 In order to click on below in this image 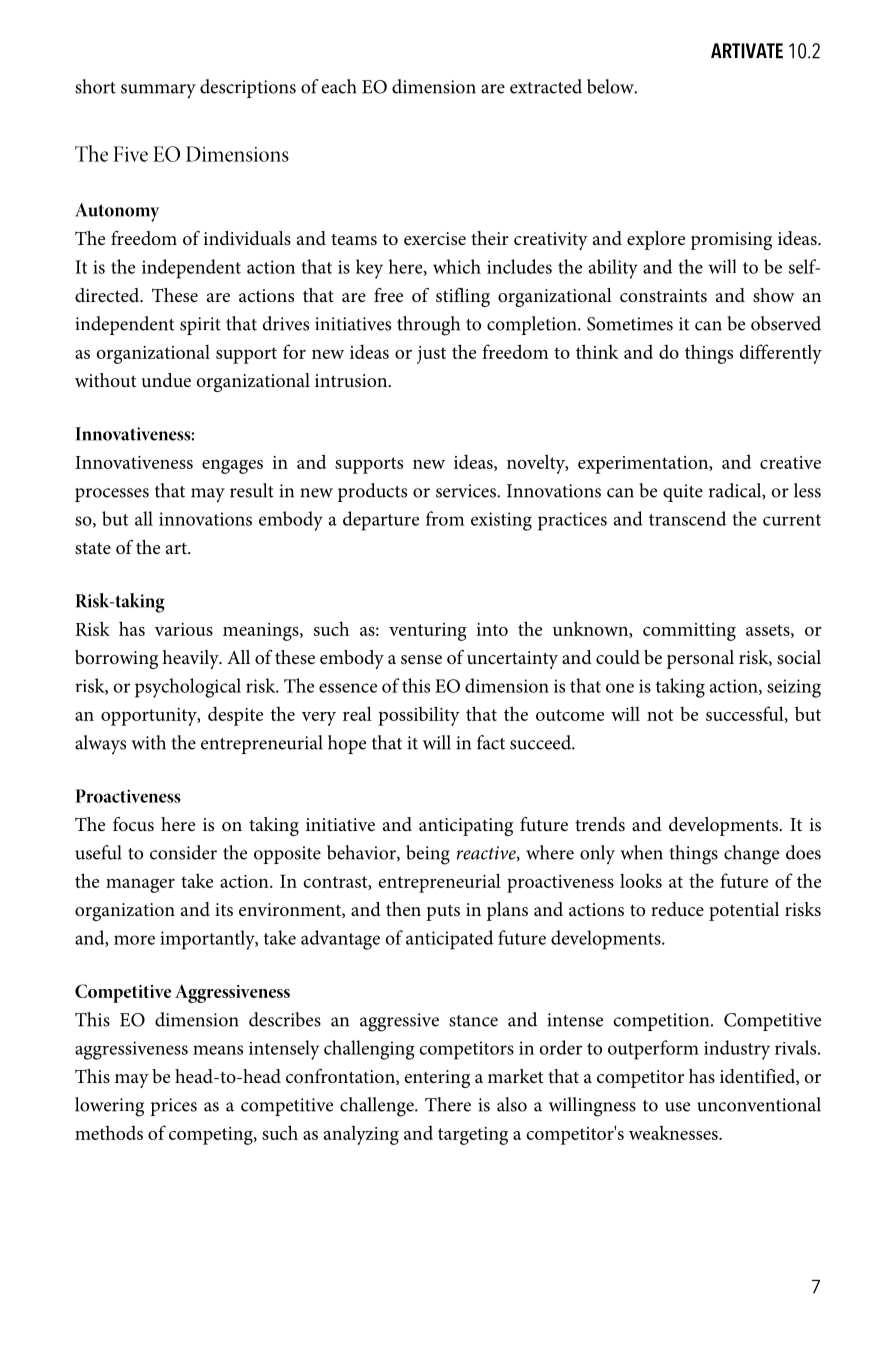, I will do `click(611, 86)`.
